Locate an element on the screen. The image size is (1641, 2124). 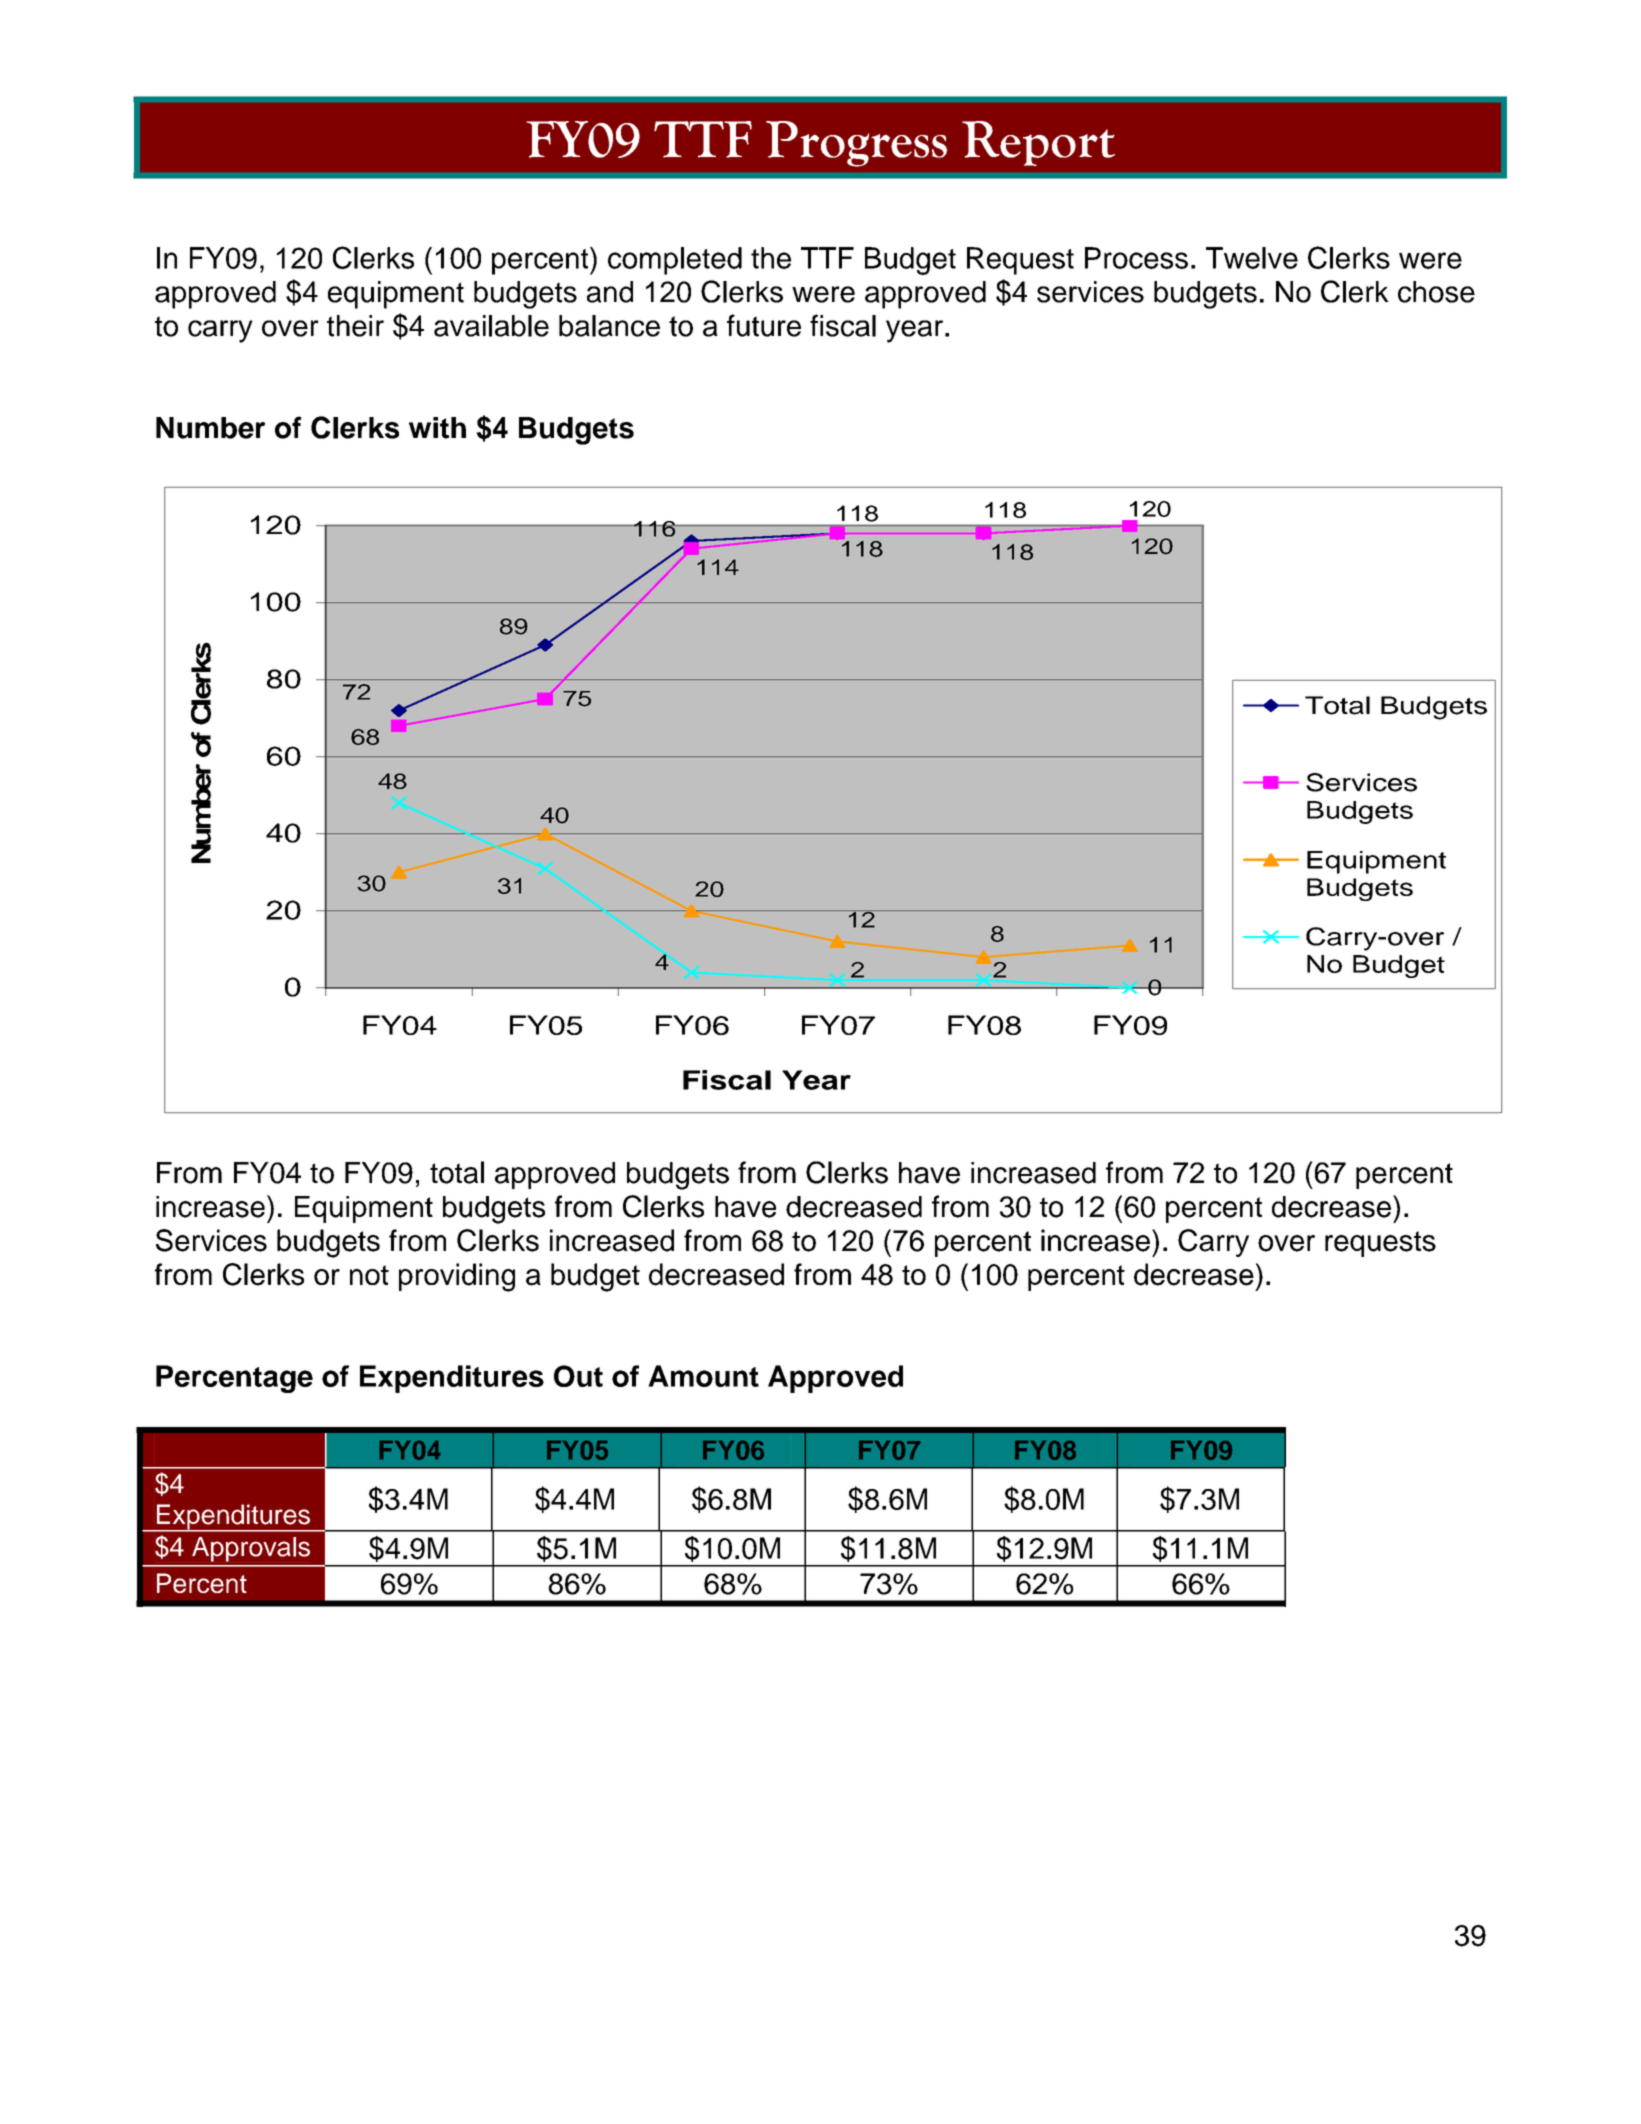
their is located at coordinates (355, 326).
